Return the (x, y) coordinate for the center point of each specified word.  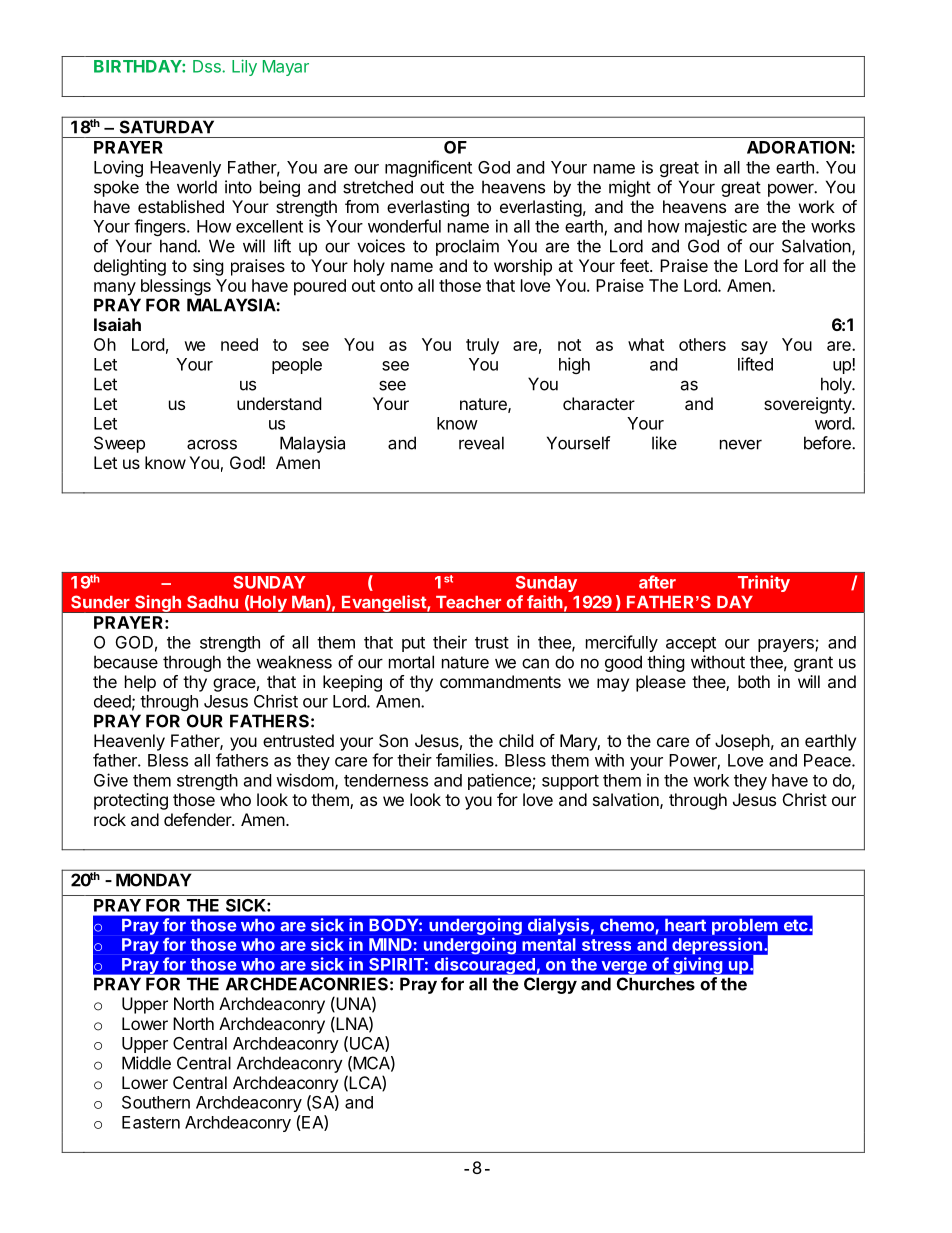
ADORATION (799, 147)
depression (718, 947)
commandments (500, 681)
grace (234, 685)
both (754, 681)
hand (178, 246)
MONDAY (153, 880)
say (754, 348)
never (741, 445)
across (212, 444)
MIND (390, 944)
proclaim (467, 247)
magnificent (428, 168)
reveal (481, 443)
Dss (208, 66)
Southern (156, 1102)
